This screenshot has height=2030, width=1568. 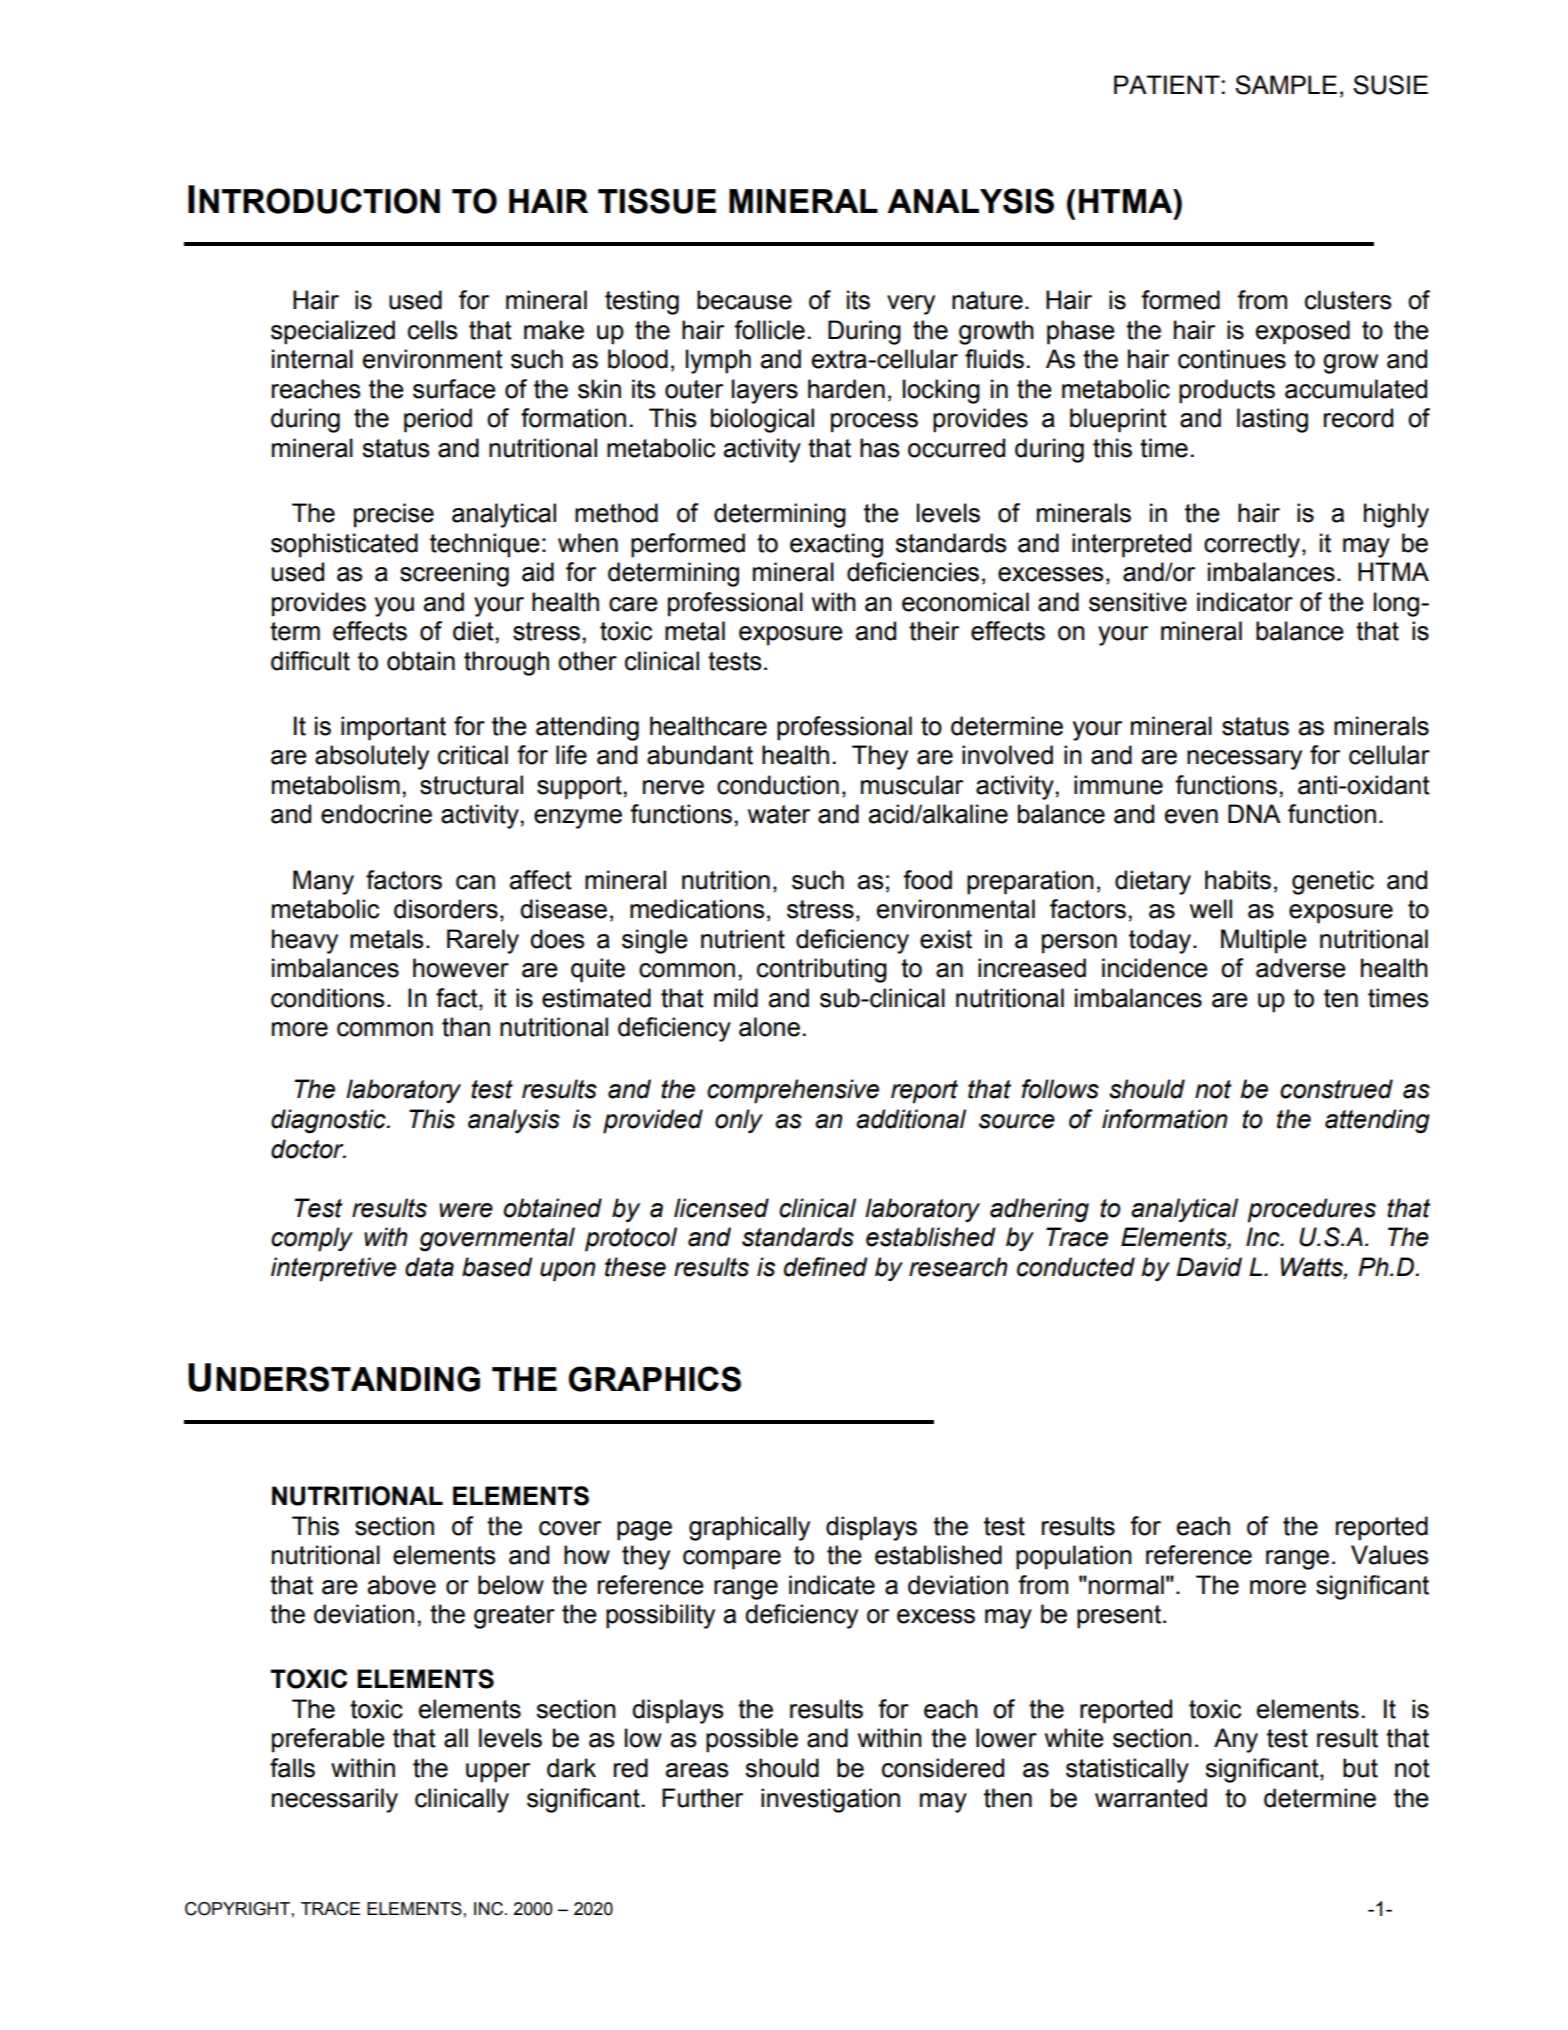 I want to click on SAMPLE, so click(x=1286, y=85).
